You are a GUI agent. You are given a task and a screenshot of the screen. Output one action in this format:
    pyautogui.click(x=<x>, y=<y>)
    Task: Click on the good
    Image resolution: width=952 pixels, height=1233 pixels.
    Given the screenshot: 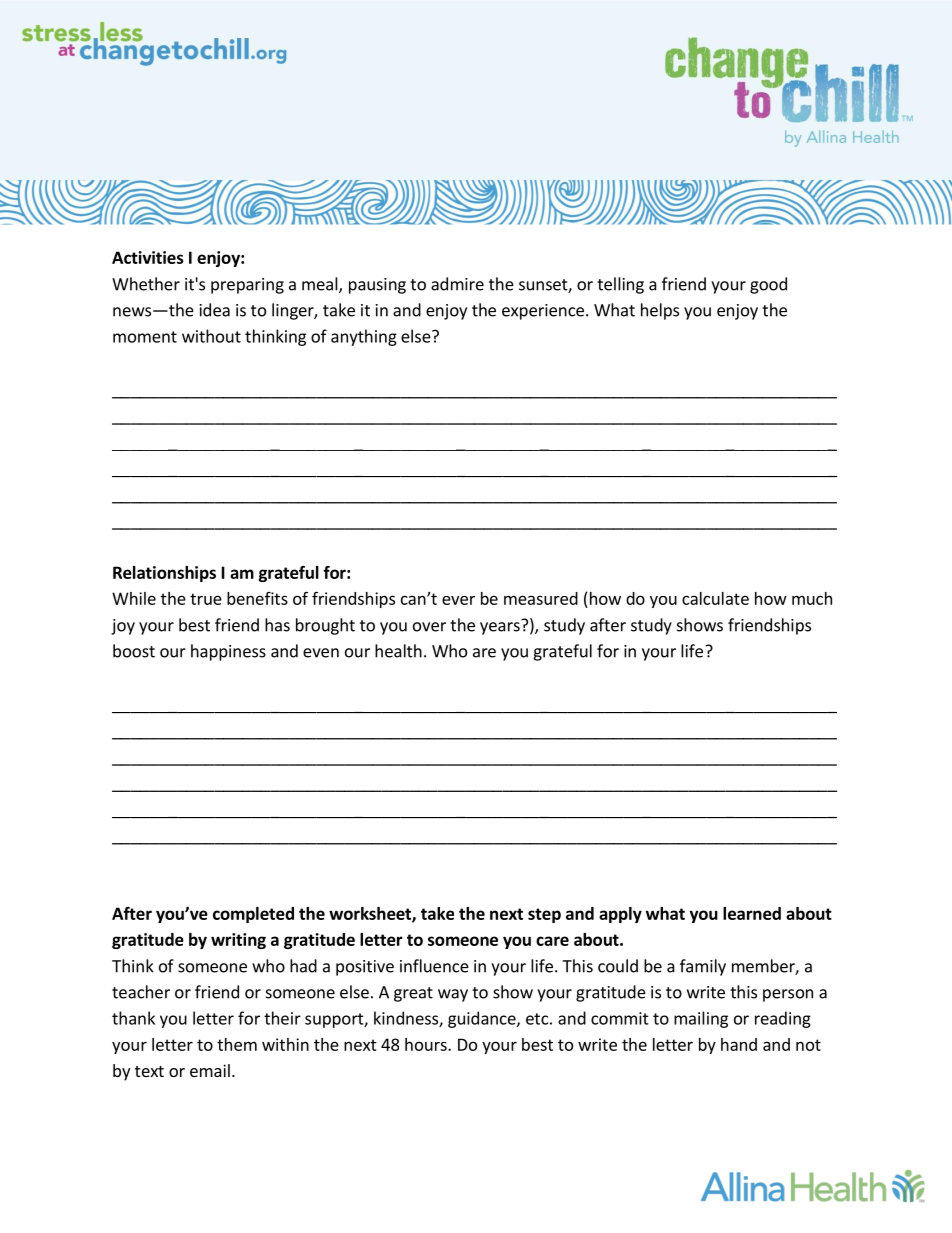 What is the action you would take?
    pyautogui.click(x=768, y=285)
